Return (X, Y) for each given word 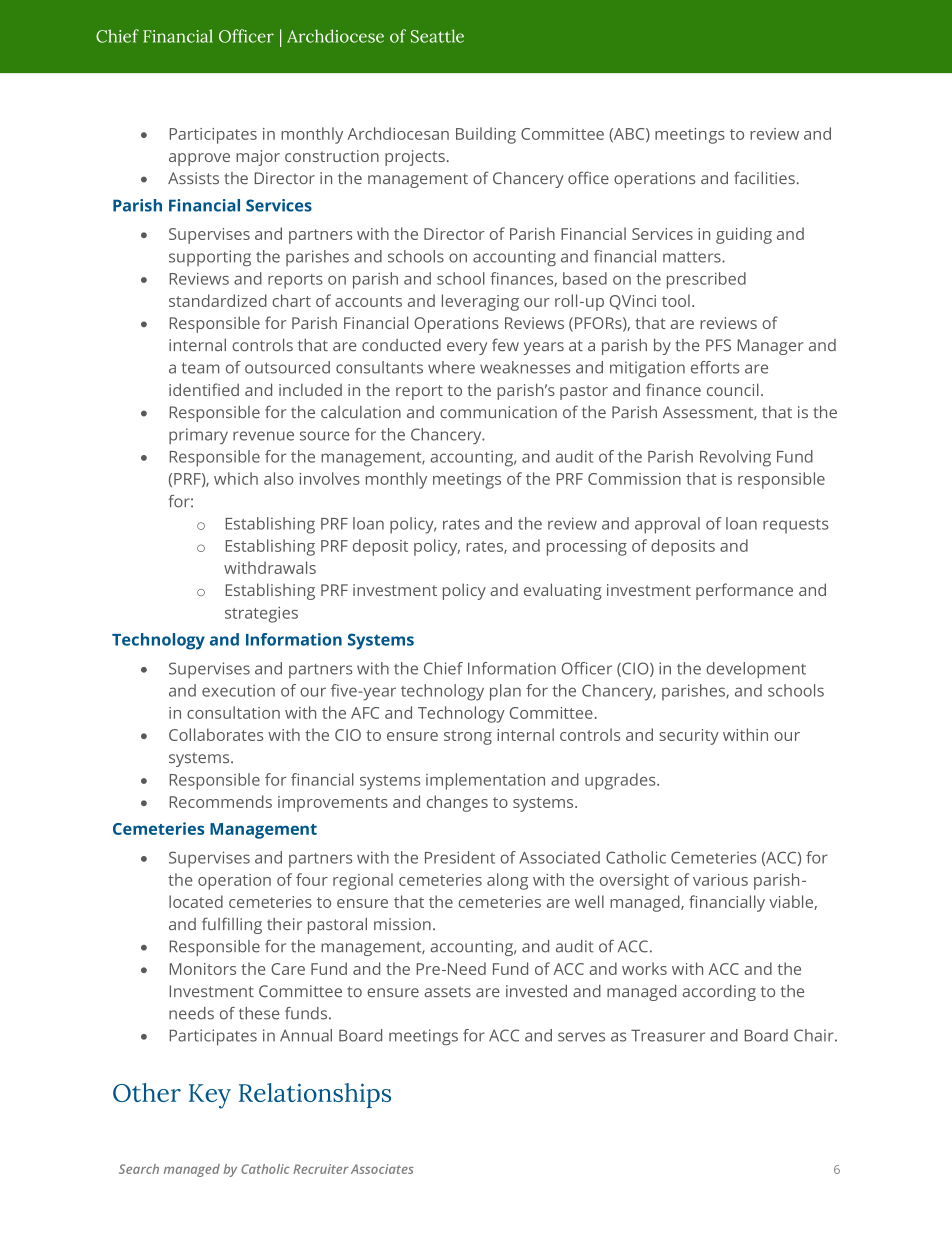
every (467, 348)
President (460, 857)
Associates (382, 1169)
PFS (718, 345)
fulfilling (232, 925)
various (720, 880)
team (200, 368)
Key (210, 1096)
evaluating (563, 591)
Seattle (437, 36)
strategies (261, 615)
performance (744, 591)
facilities (764, 177)
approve (199, 159)
